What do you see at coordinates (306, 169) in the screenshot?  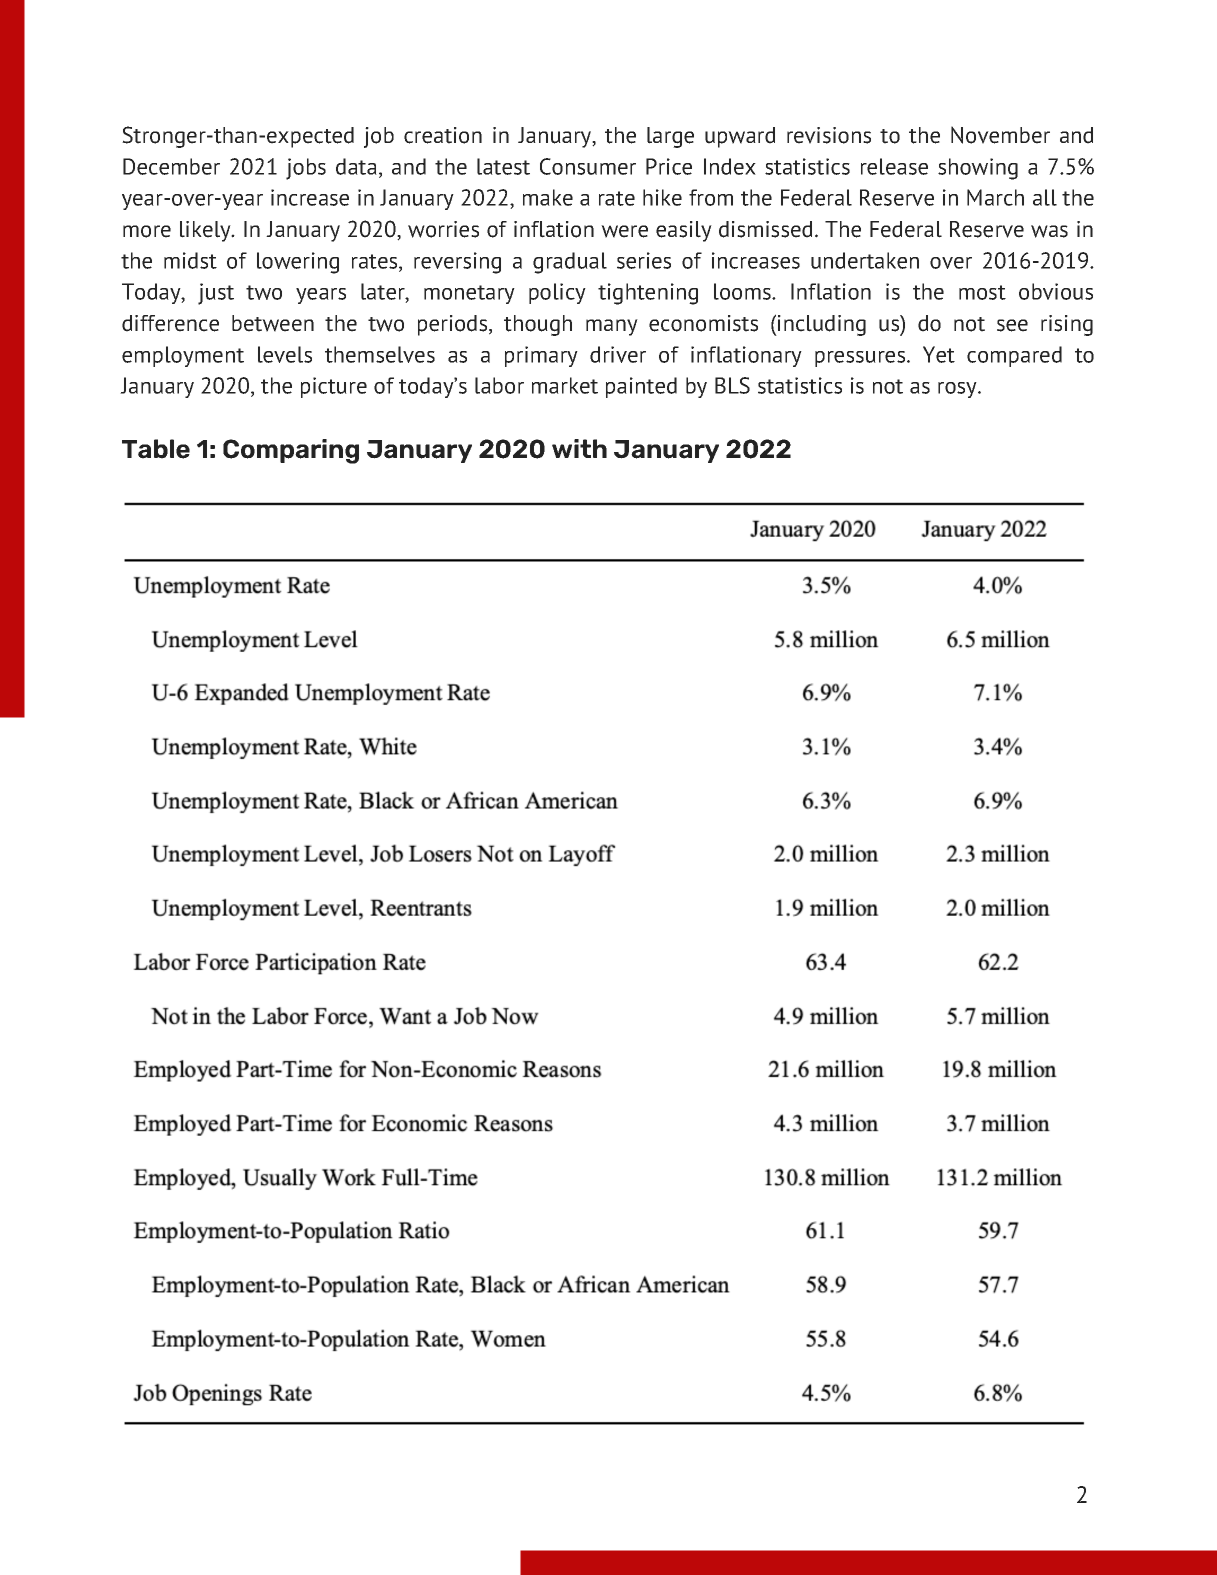 I see `jobs` at bounding box center [306, 169].
